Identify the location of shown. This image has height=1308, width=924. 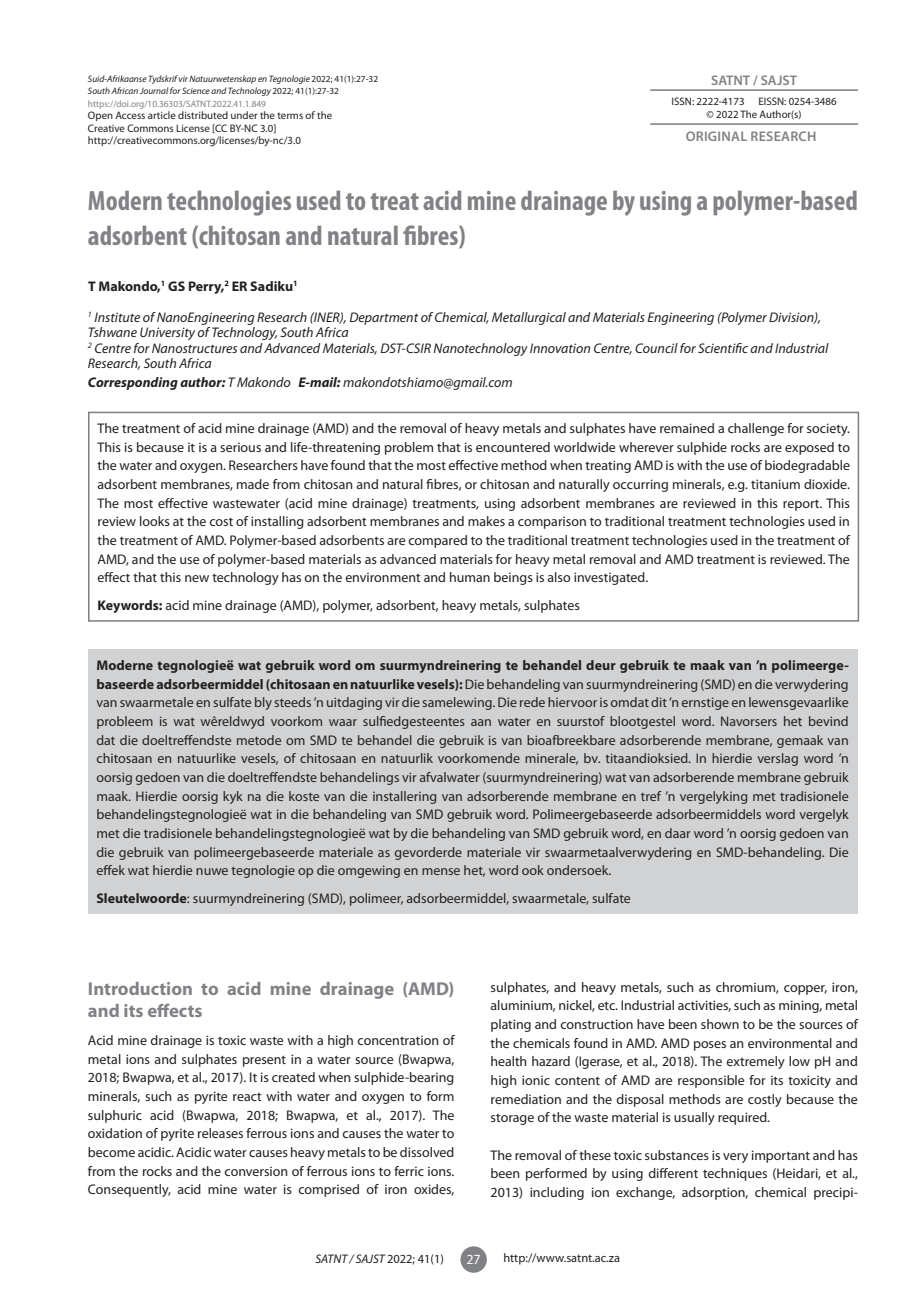
(720, 1024).
